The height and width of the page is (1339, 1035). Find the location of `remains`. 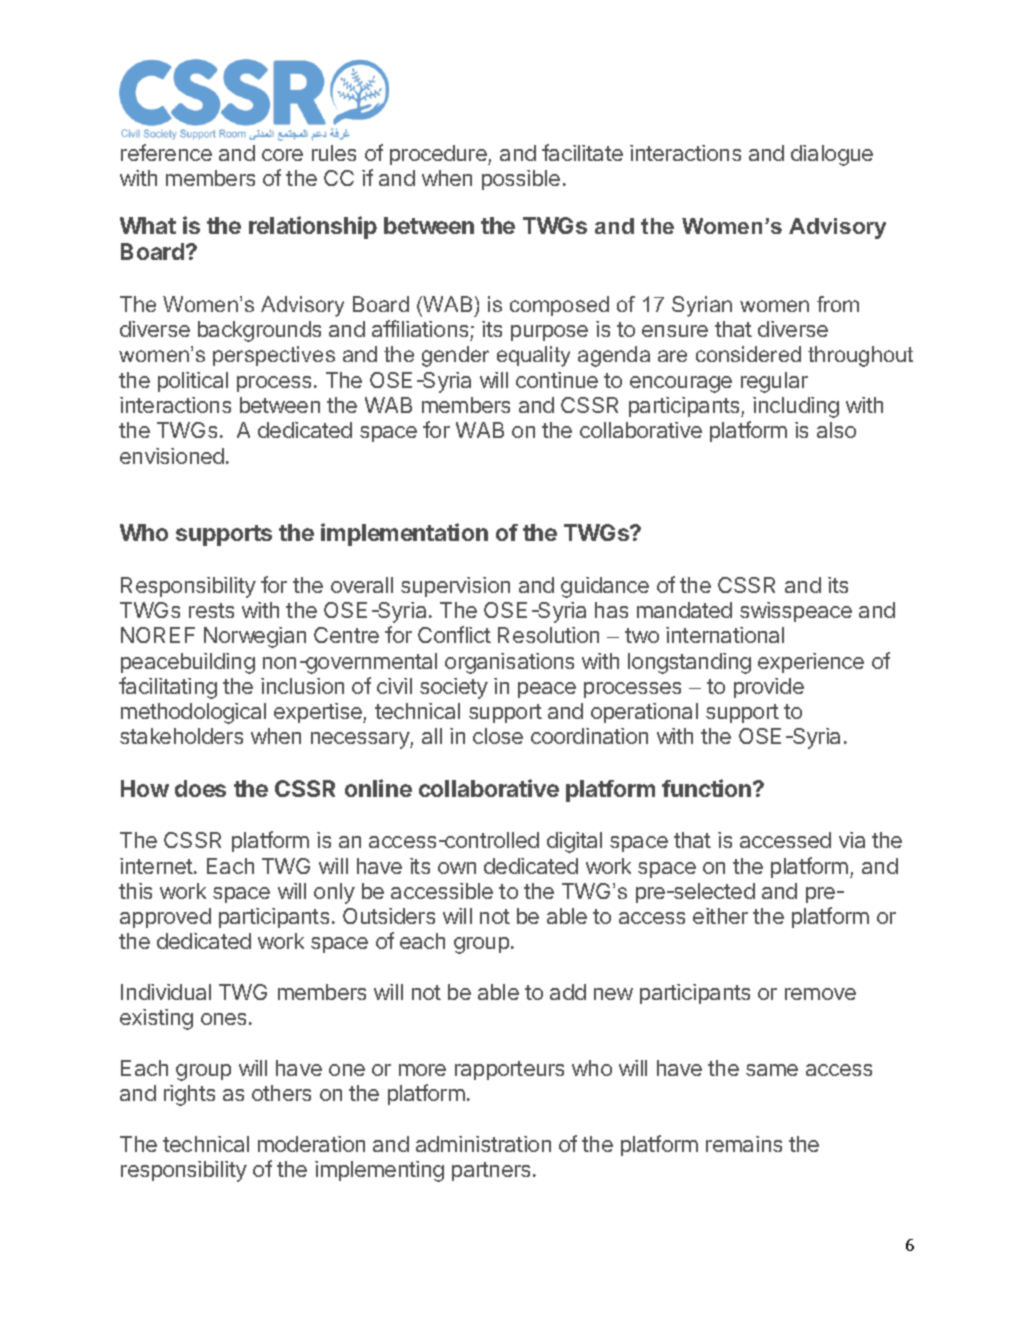

remains is located at coordinates (744, 1144).
